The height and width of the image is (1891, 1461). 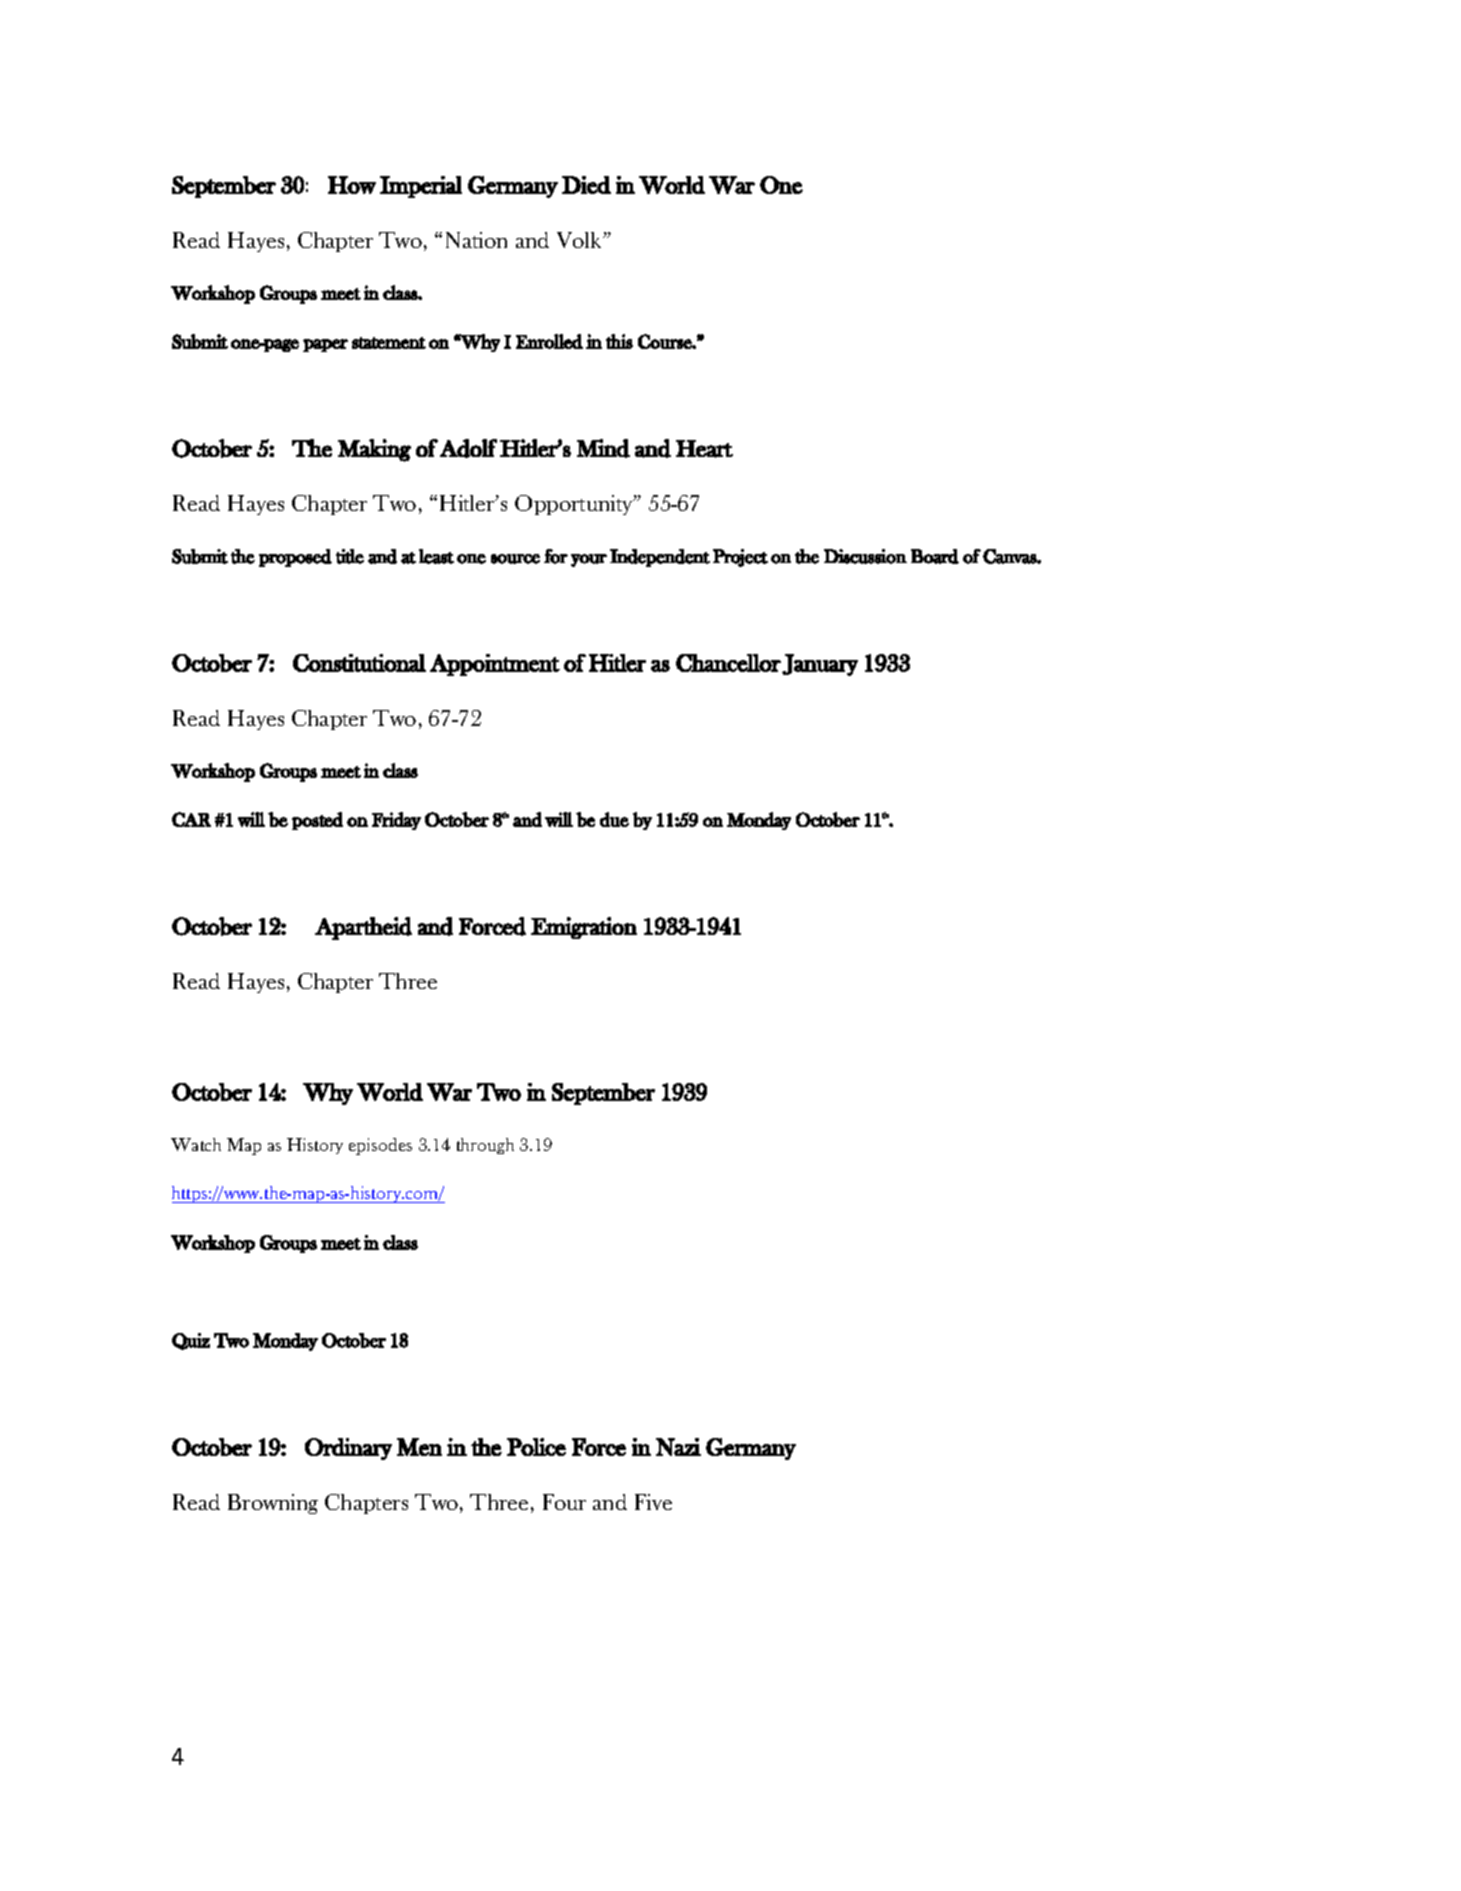 What do you see at coordinates (317, 821) in the image?
I see `posted` at bounding box center [317, 821].
